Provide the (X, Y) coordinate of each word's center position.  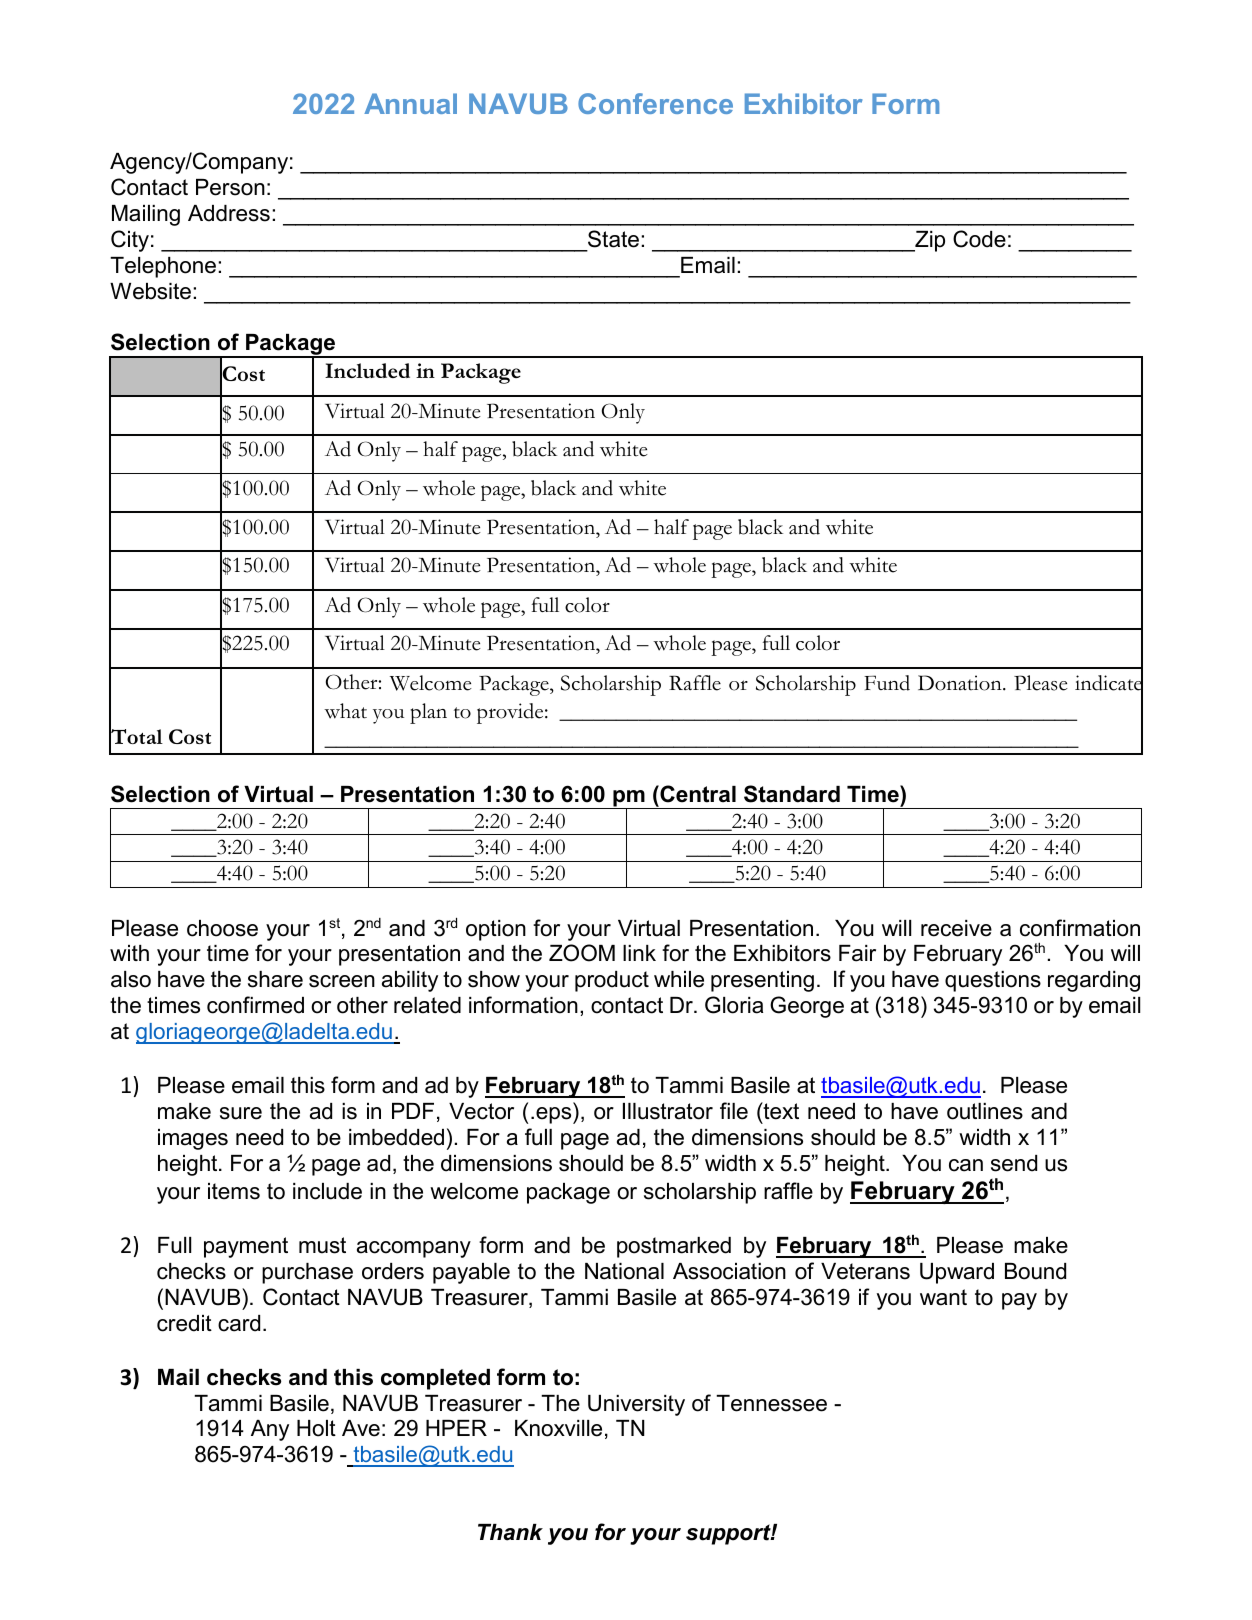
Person (230, 187)
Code (979, 239)
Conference (655, 103)
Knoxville (558, 1428)
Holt (316, 1428)
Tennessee (771, 1403)
